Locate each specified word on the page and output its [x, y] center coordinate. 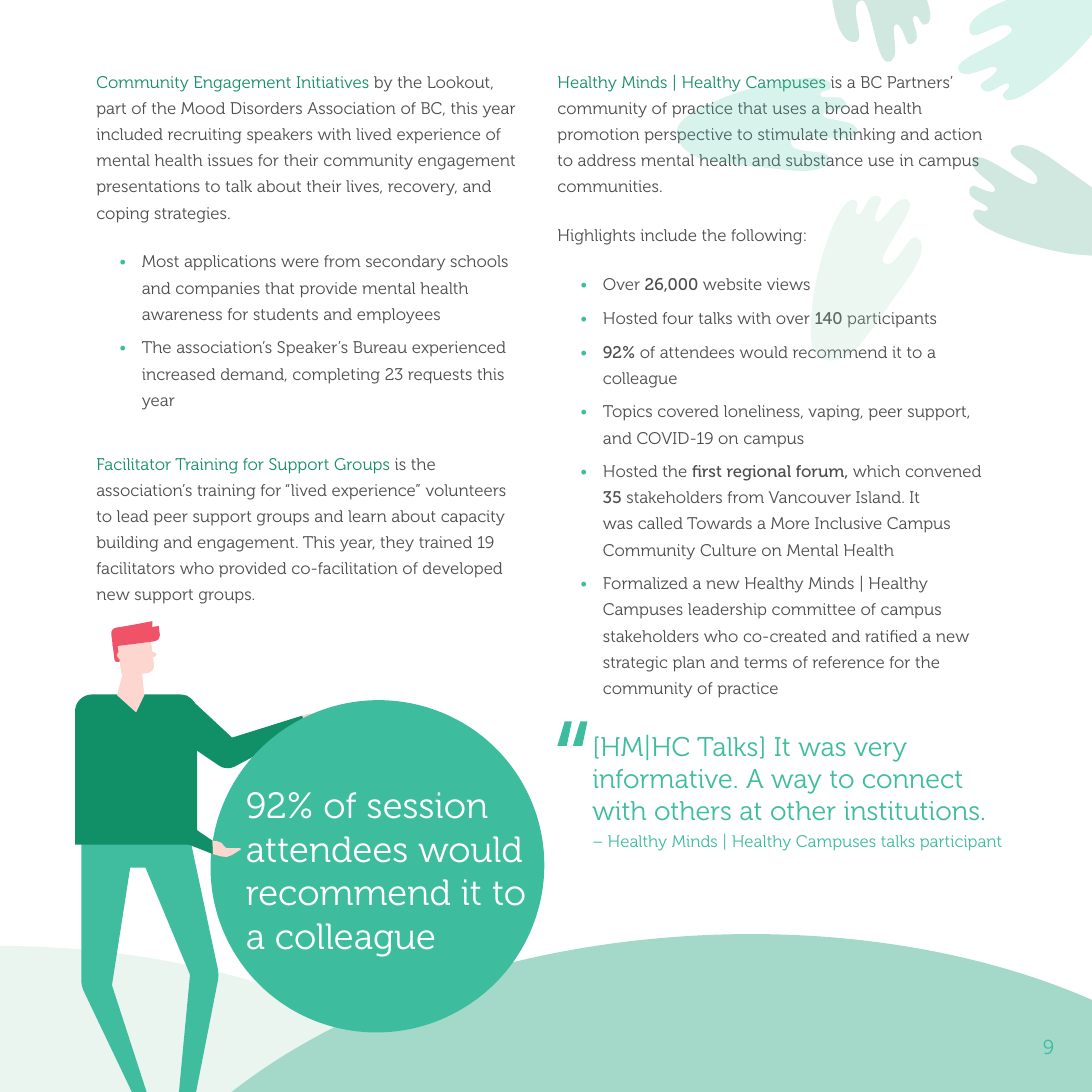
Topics [627, 413]
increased [178, 374]
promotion [598, 136]
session [427, 805]
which [876, 471]
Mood [203, 108]
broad [847, 108]
